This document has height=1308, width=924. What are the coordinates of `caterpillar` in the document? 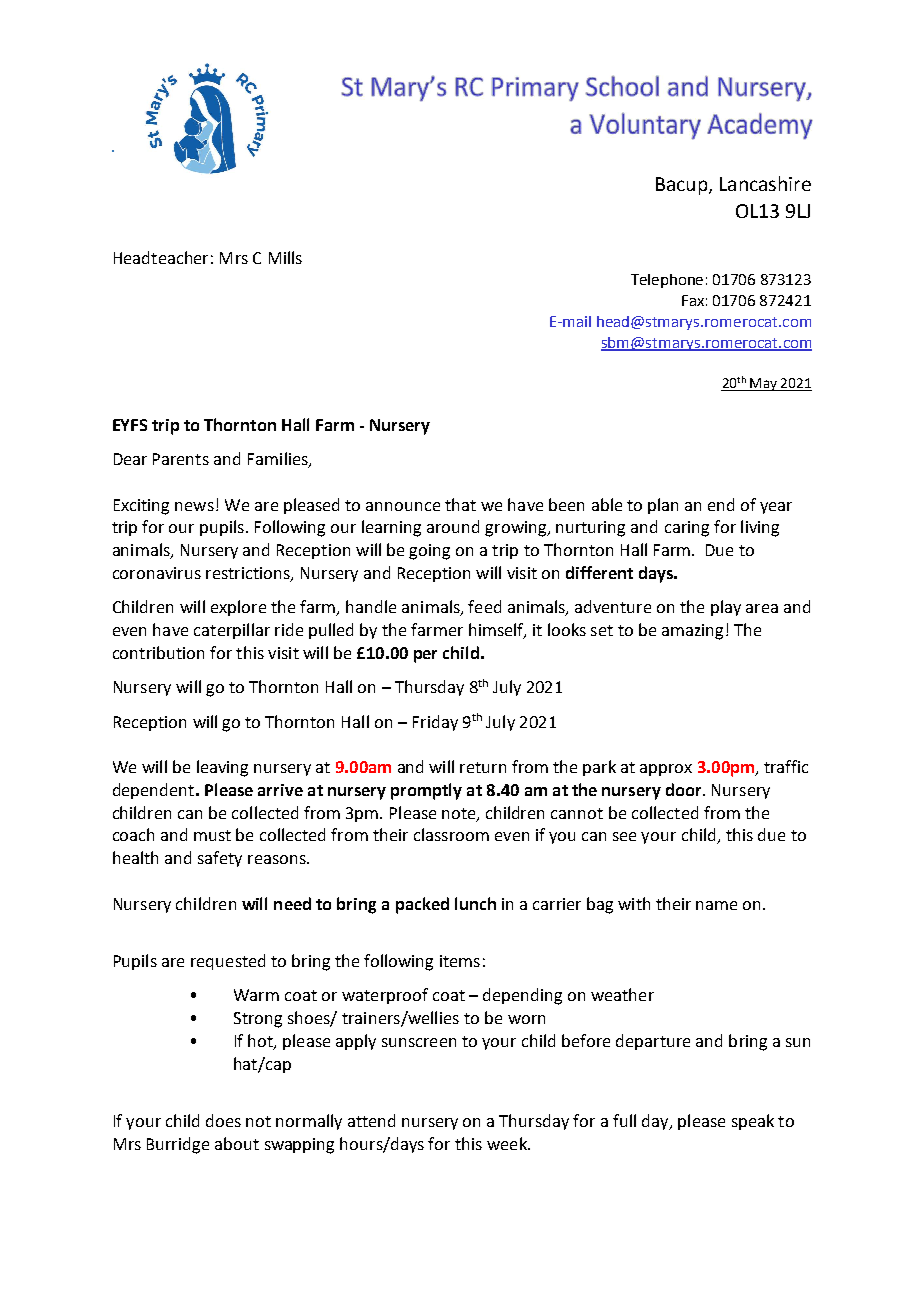 It's located at (232, 631).
